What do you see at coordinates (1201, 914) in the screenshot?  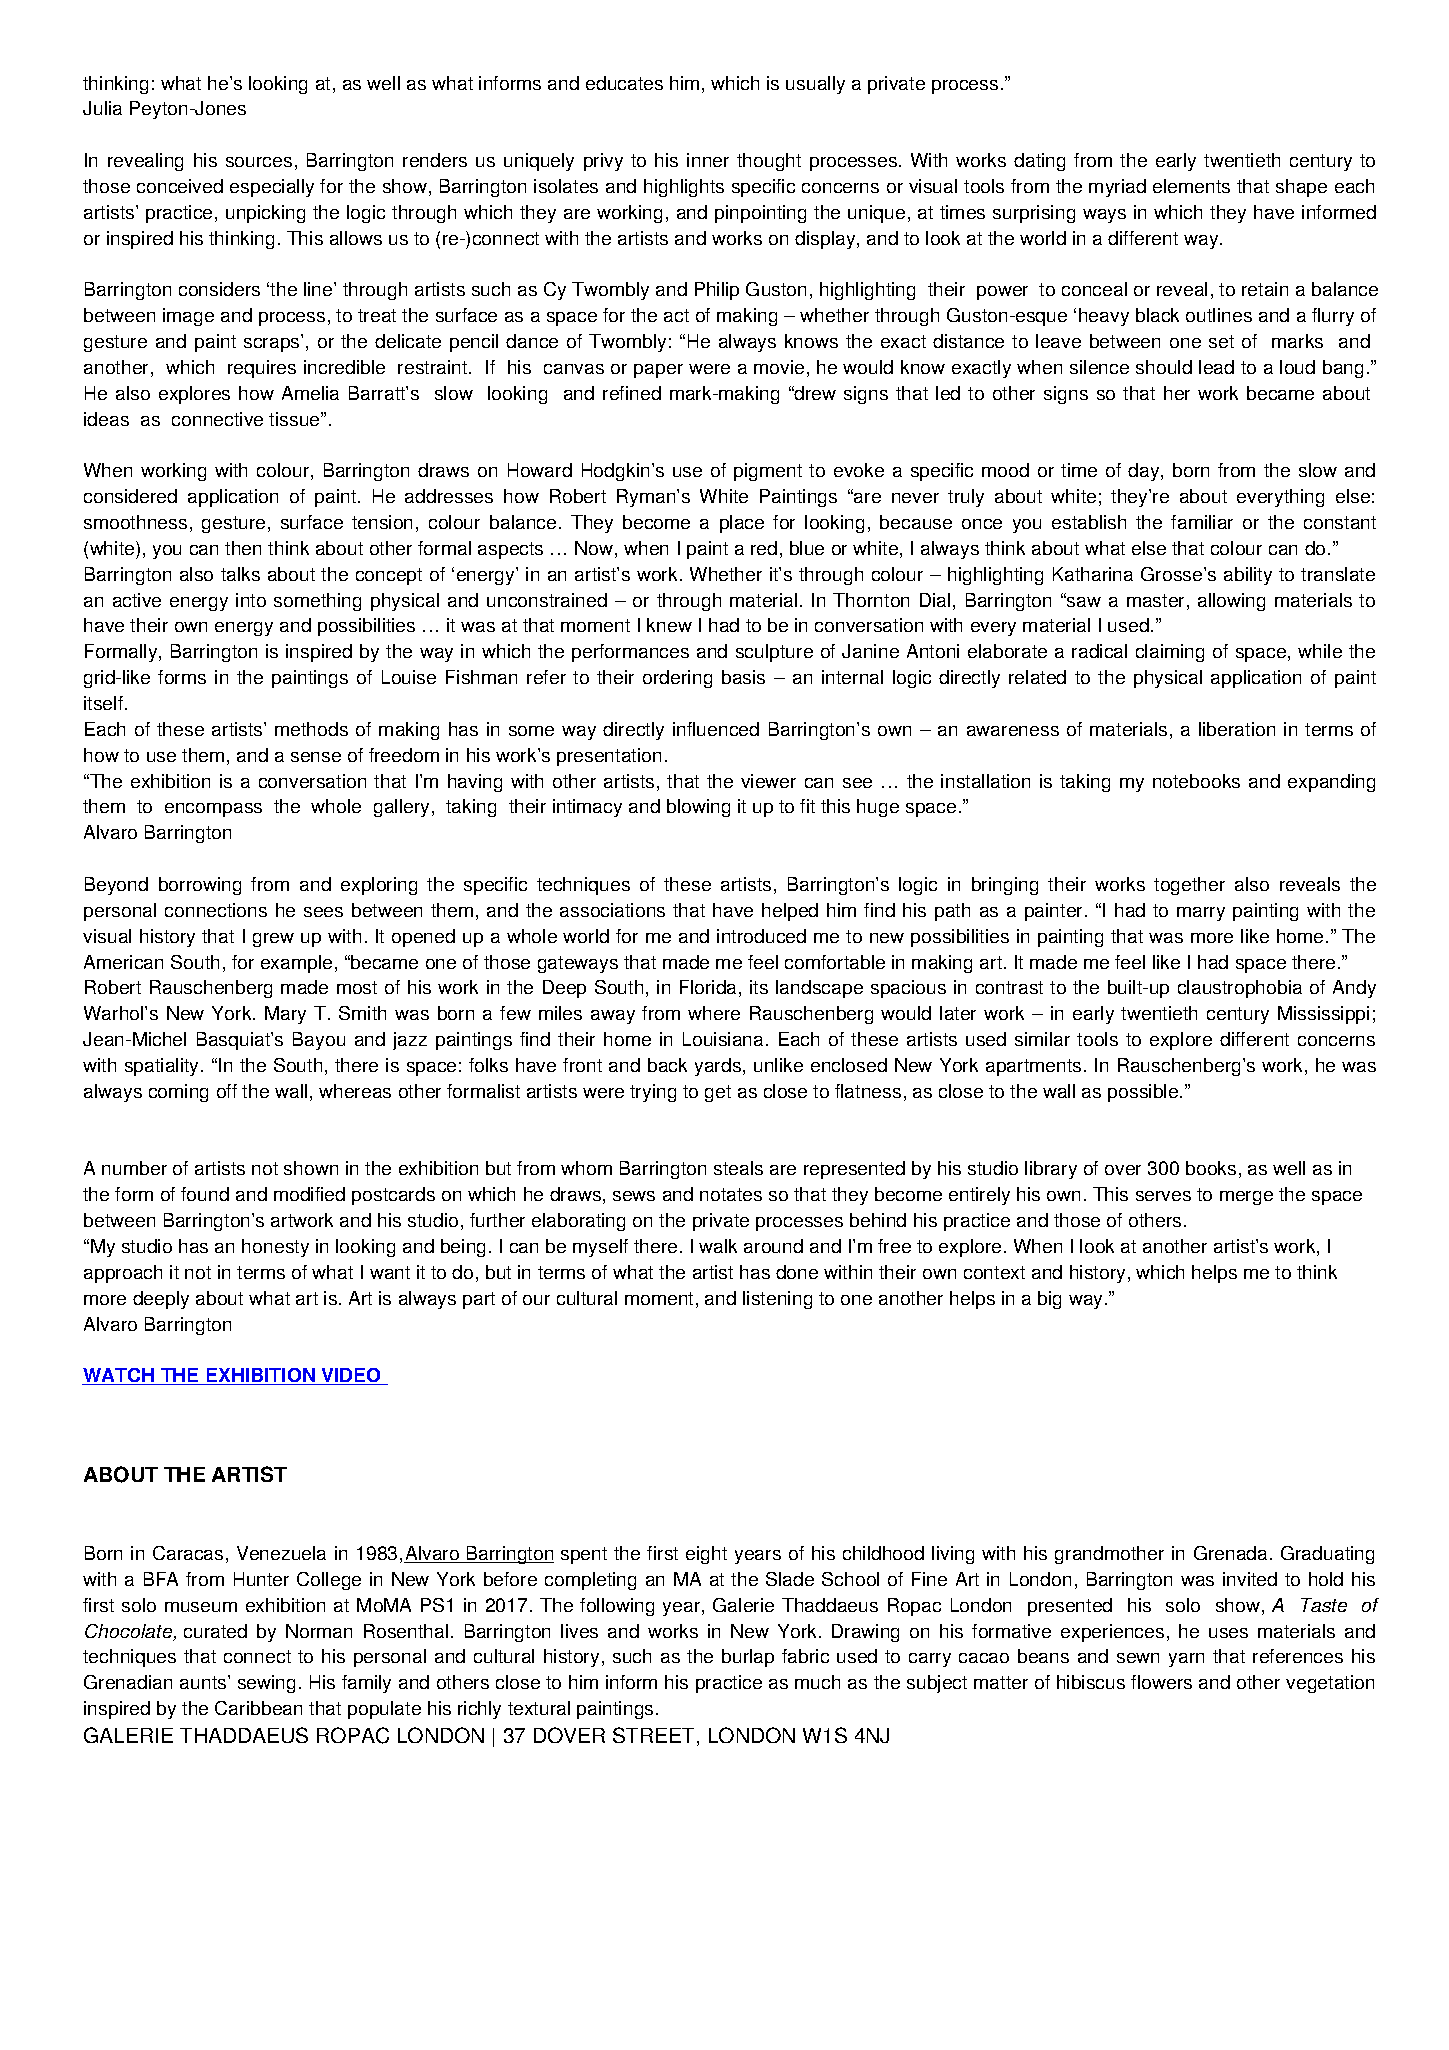 I see `marry` at bounding box center [1201, 914].
